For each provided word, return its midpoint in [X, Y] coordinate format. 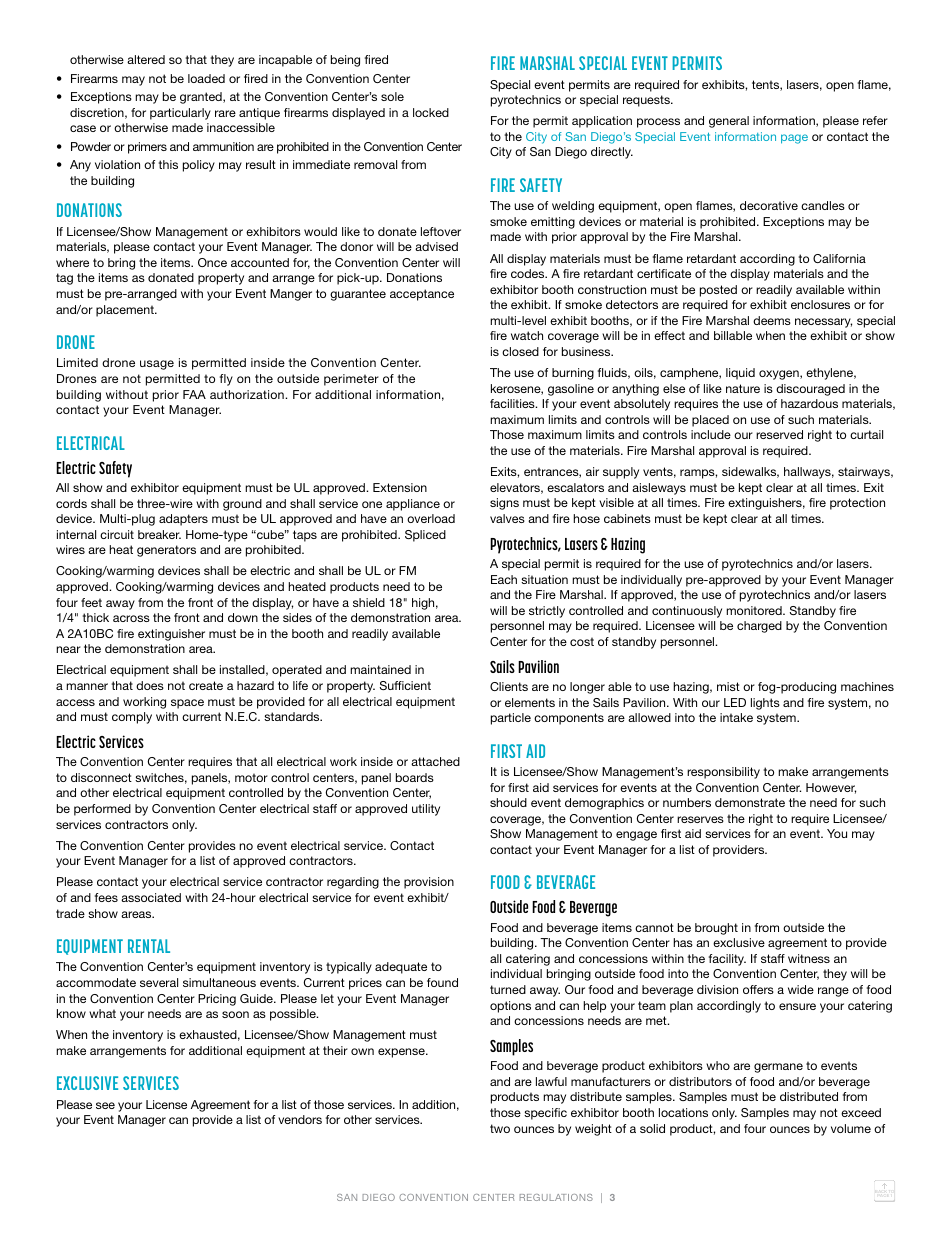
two [500, 1128]
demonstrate [750, 802]
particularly [180, 114]
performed [102, 810]
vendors [300, 1119]
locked [431, 112]
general [729, 122]
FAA [194, 394]
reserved [779, 434]
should [508, 802]
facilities [513, 403]
